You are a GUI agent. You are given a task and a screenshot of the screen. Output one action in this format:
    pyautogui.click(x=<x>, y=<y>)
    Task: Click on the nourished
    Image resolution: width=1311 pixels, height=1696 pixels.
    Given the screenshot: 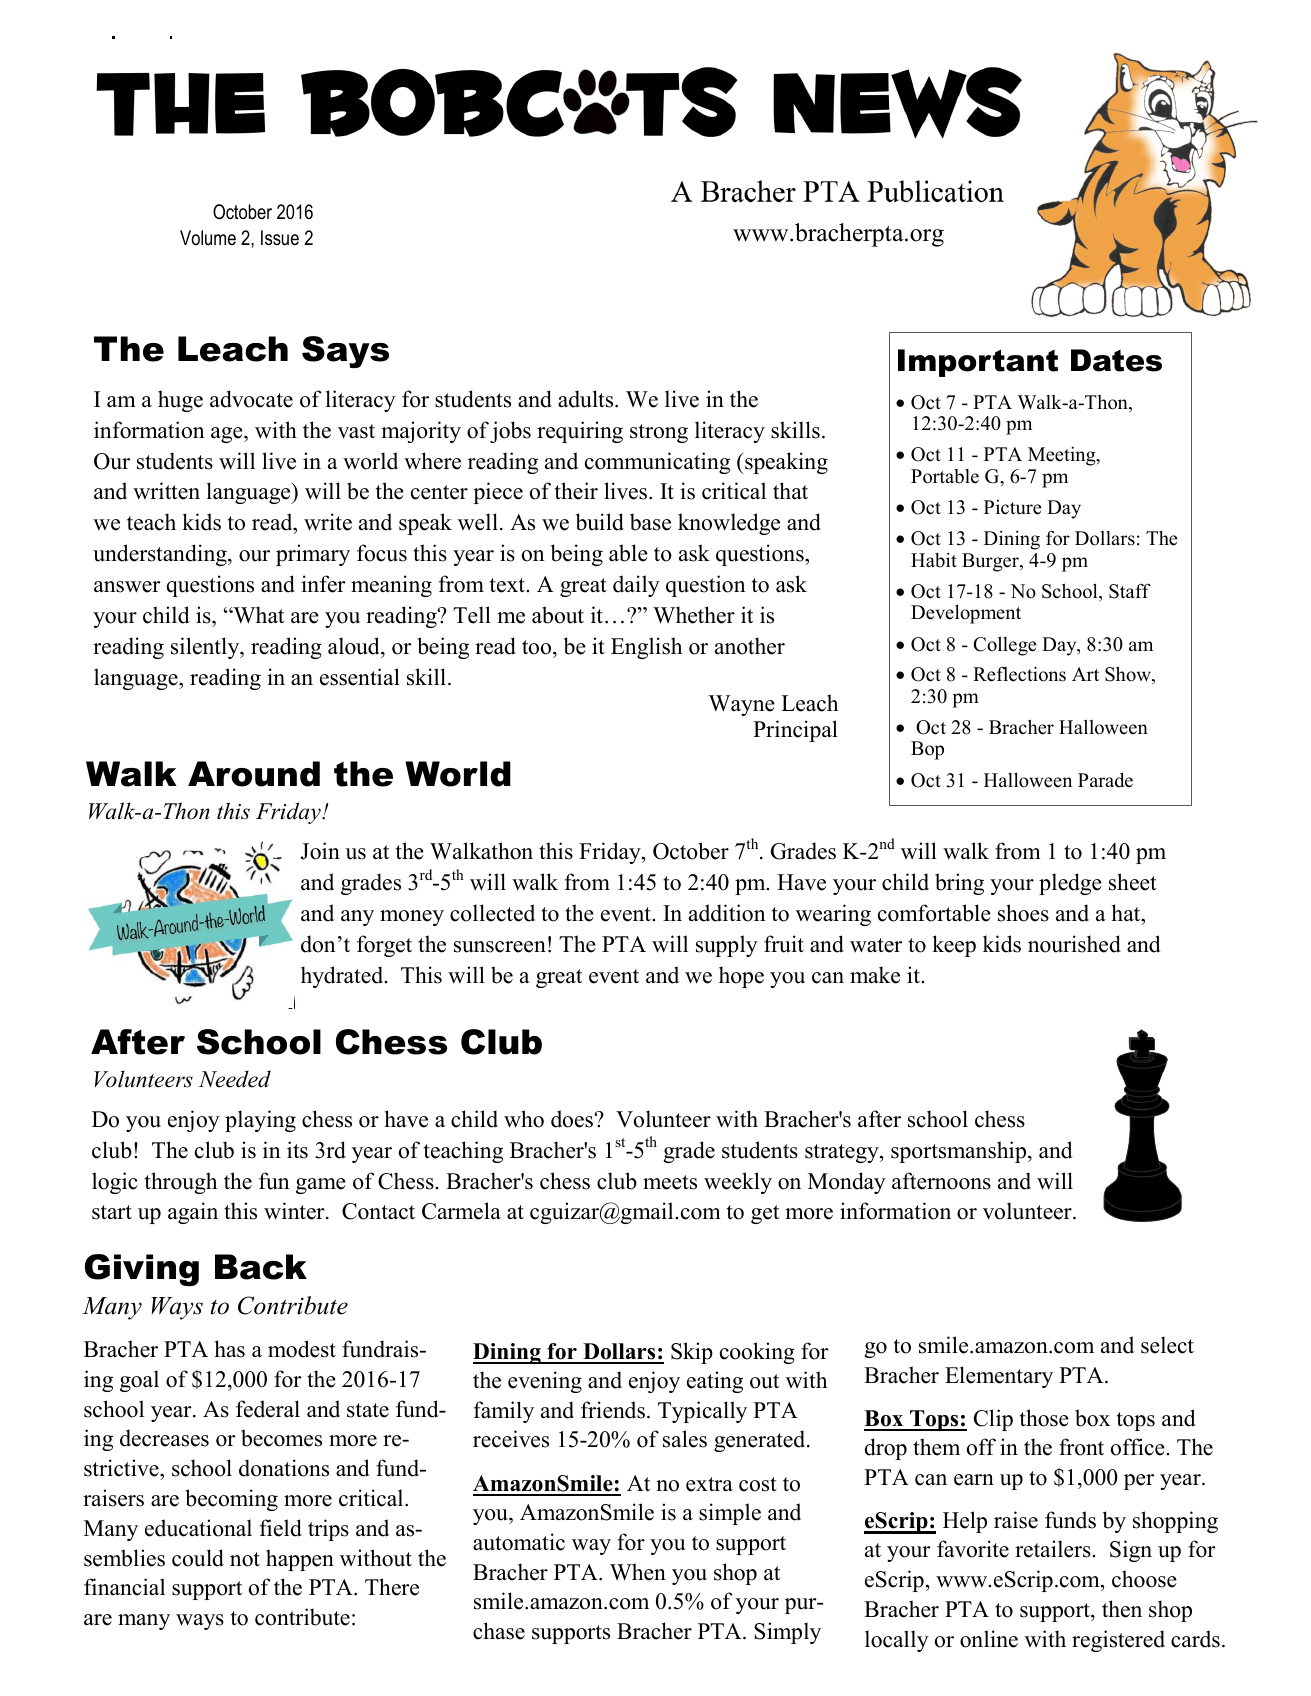 What is the action you would take?
    pyautogui.click(x=1074, y=944)
